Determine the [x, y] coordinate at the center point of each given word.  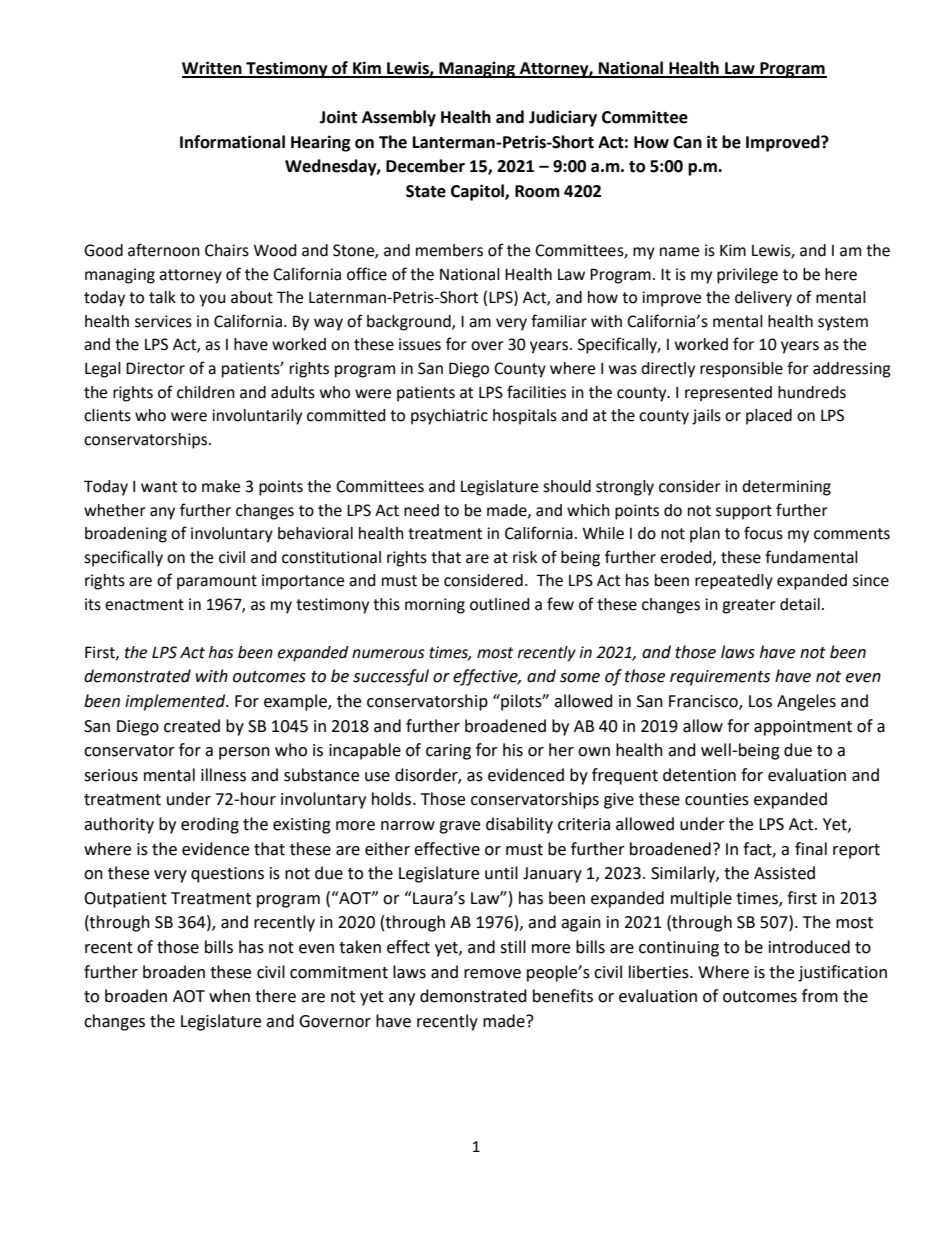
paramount [217, 582]
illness [223, 775]
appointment [803, 728]
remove [492, 974]
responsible [741, 370]
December [425, 166]
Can [687, 142]
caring [448, 752]
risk [525, 557]
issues [420, 344]
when [229, 996]
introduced [809, 947]
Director [155, 368]
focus [763, 533]
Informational [232, 142]
